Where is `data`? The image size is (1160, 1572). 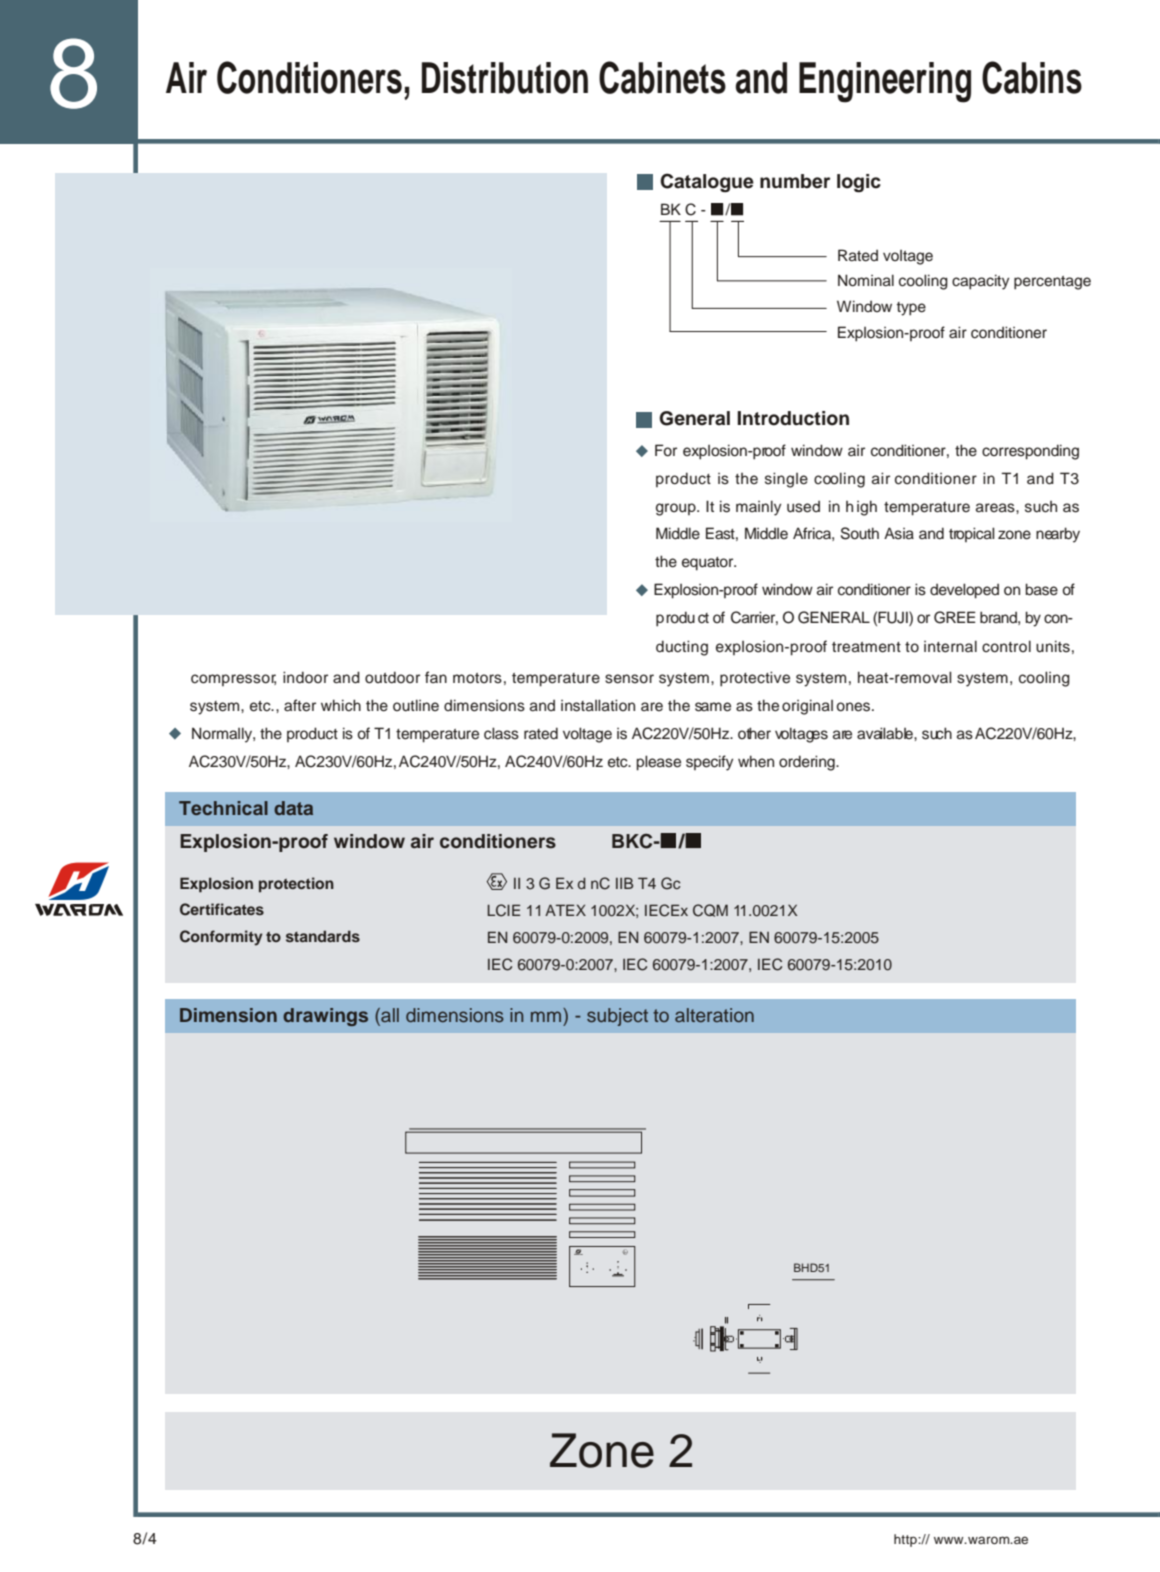 data is located at coordinates (293, 808).
